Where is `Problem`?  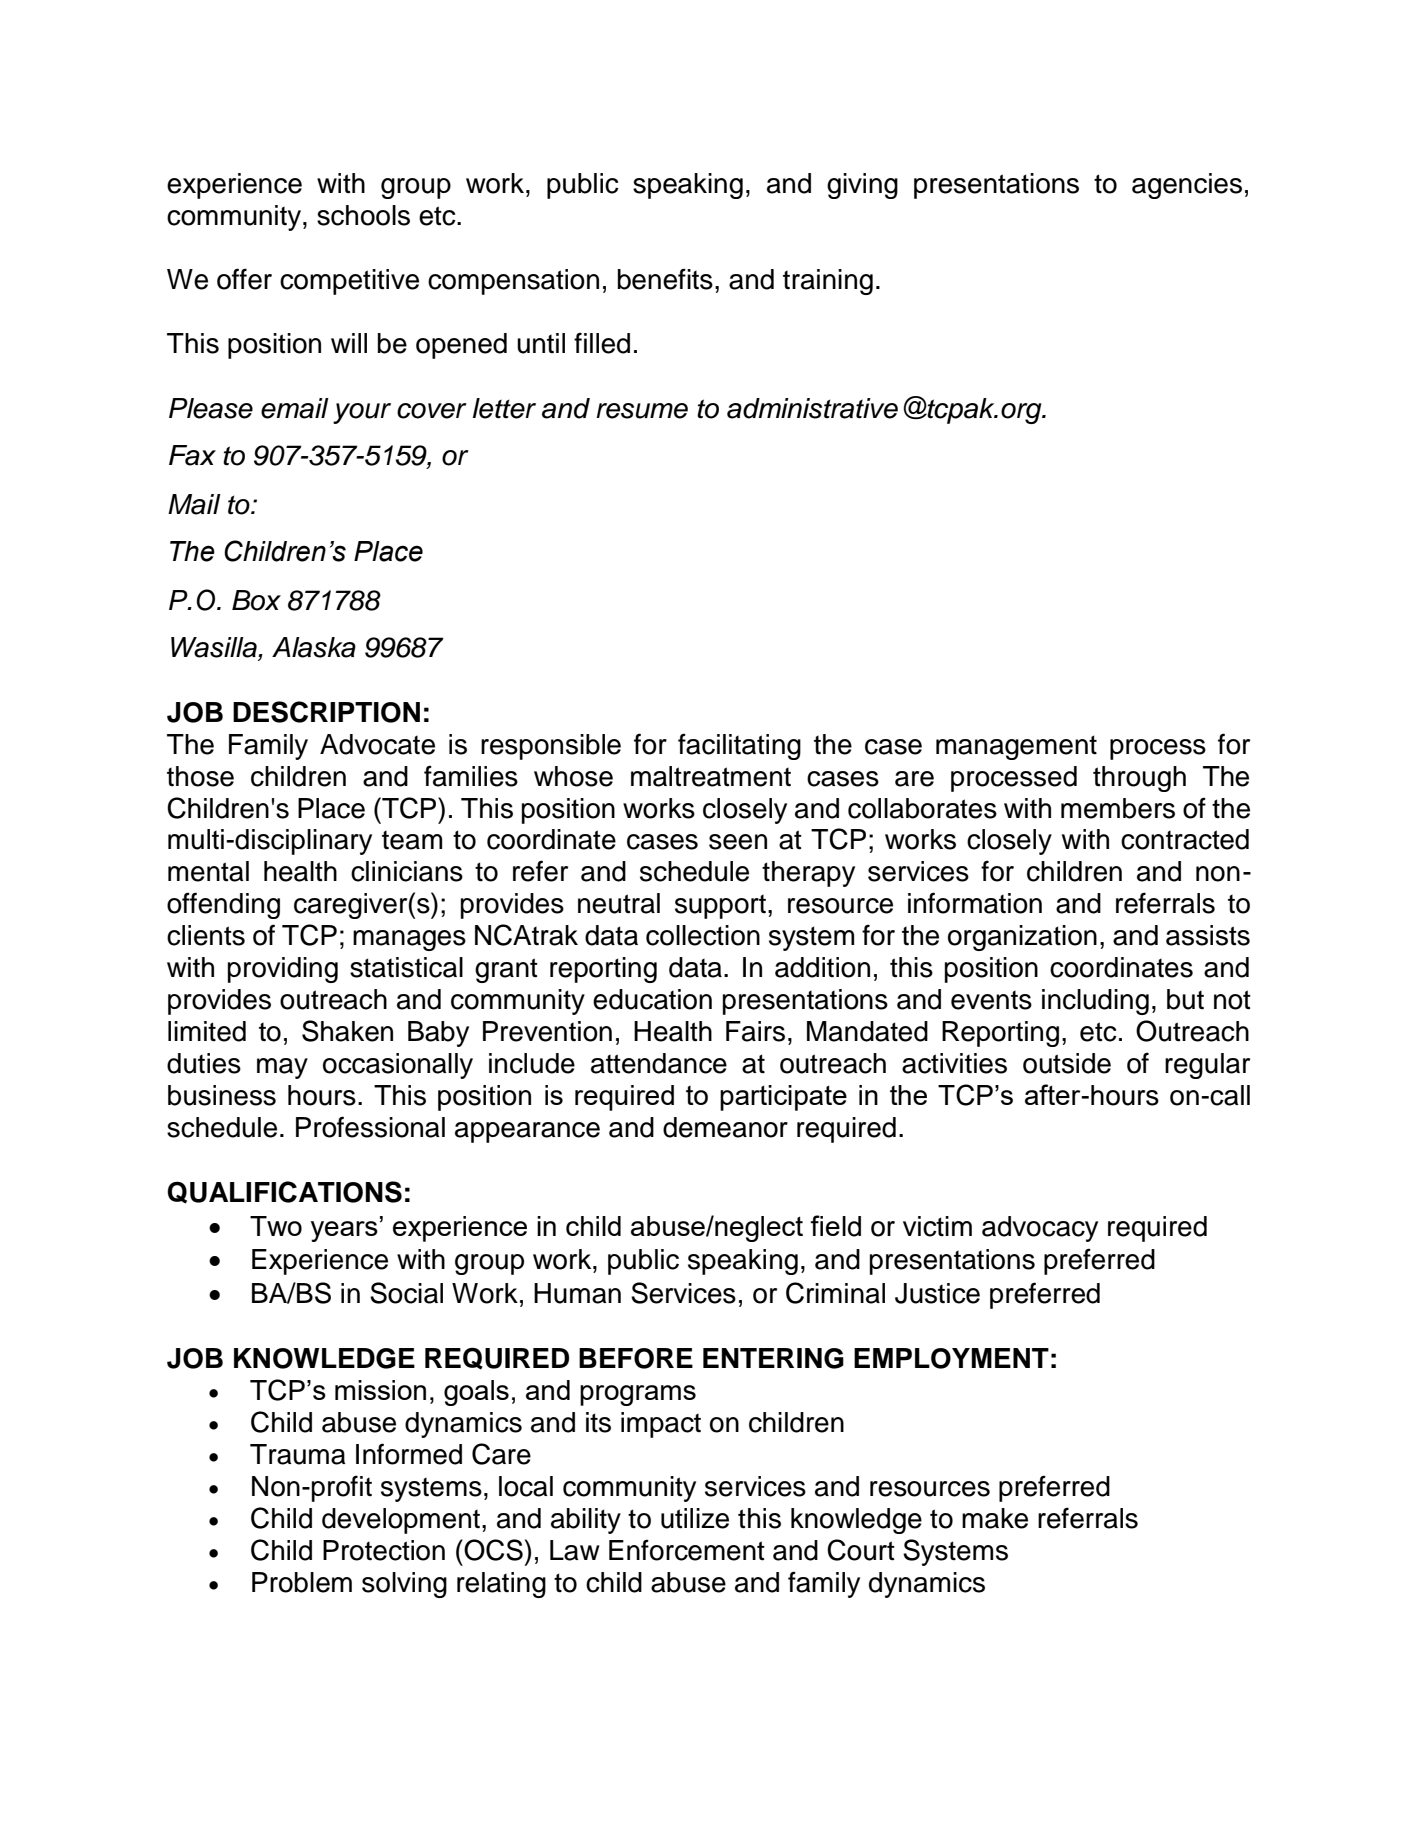
Problem is located at coordinates (302, 1582).
